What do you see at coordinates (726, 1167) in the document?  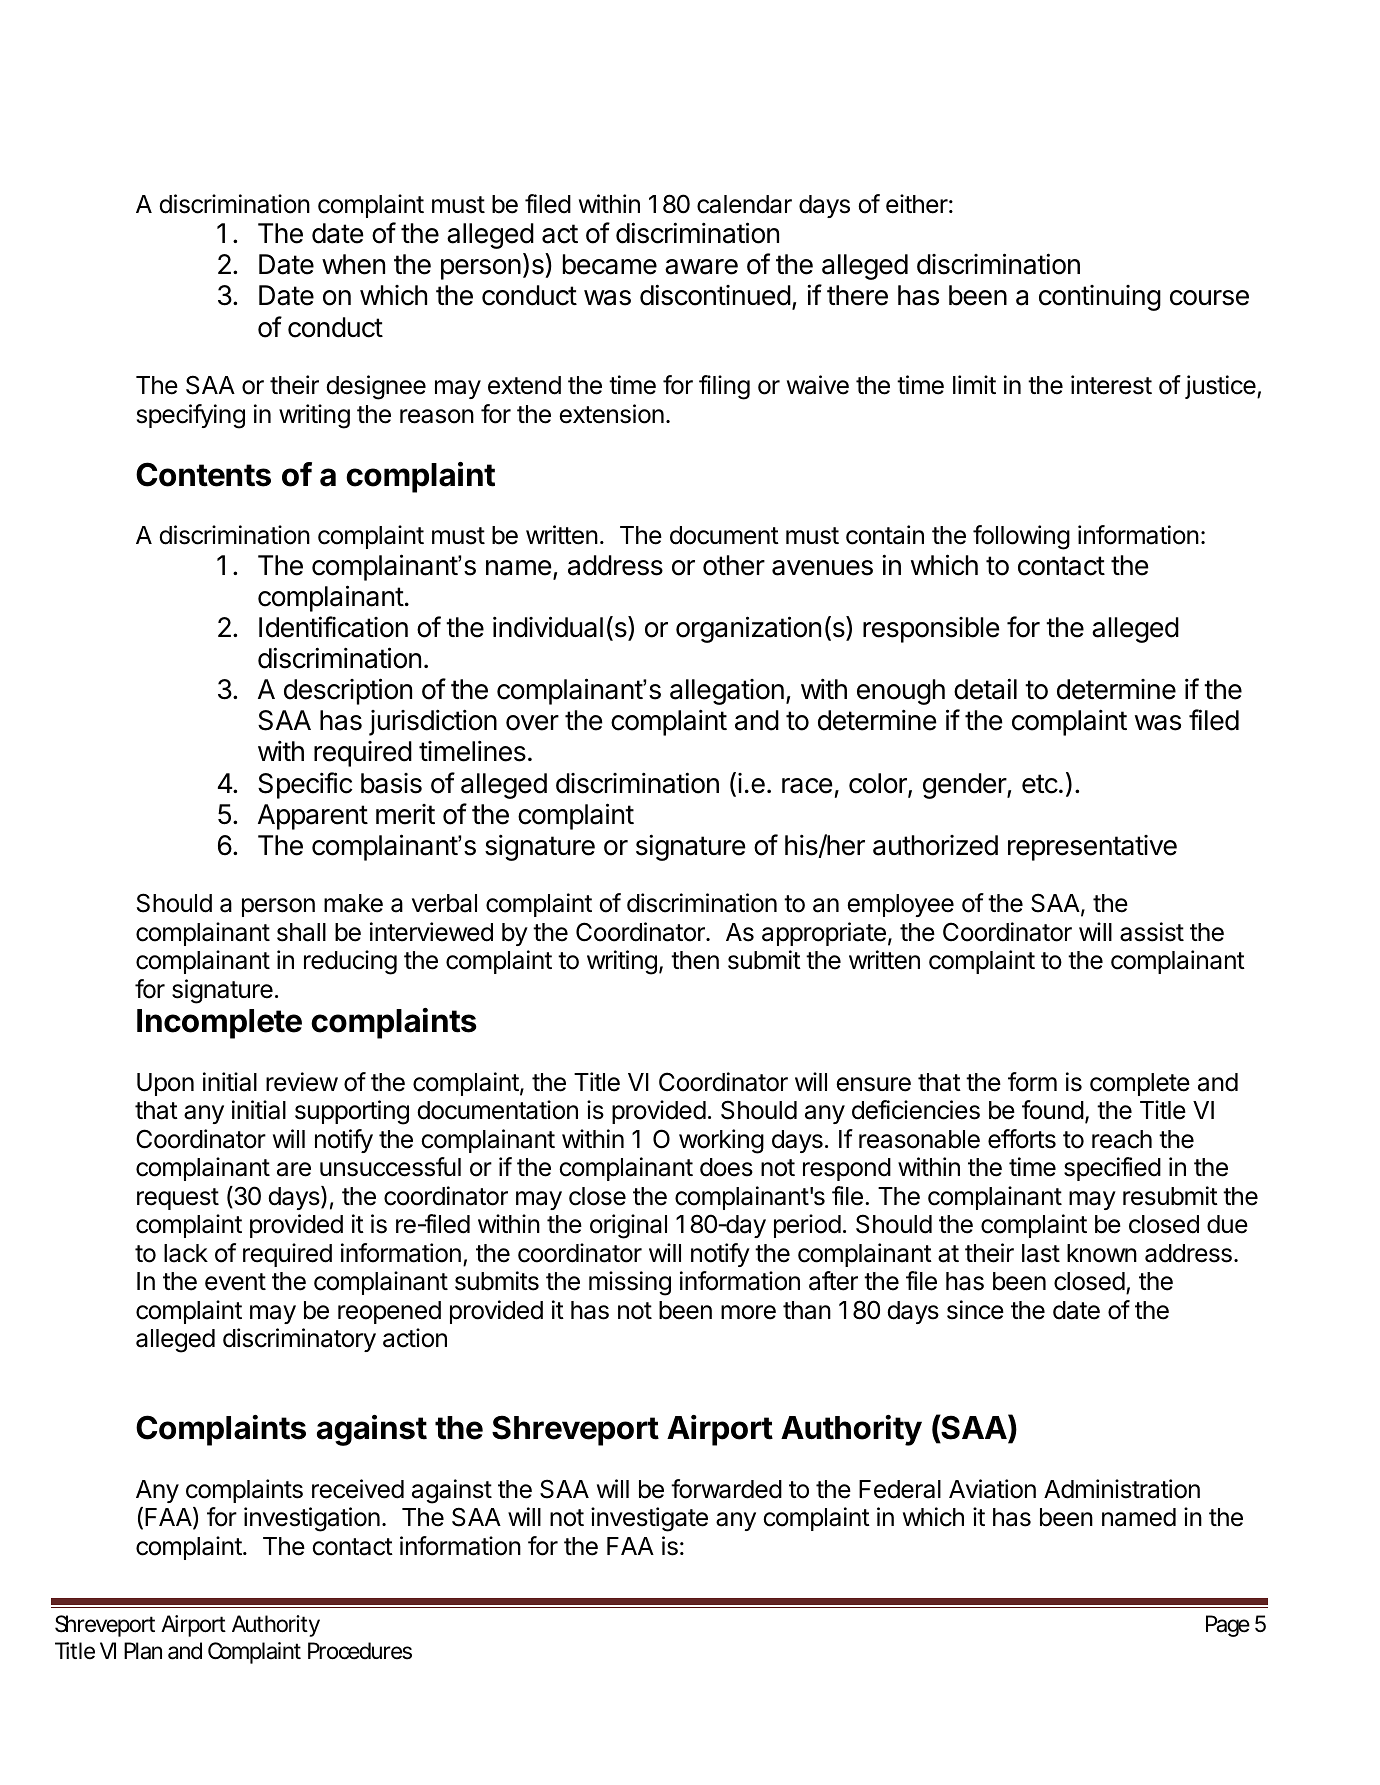 I see `does` at bounding box center [726, 1167].
